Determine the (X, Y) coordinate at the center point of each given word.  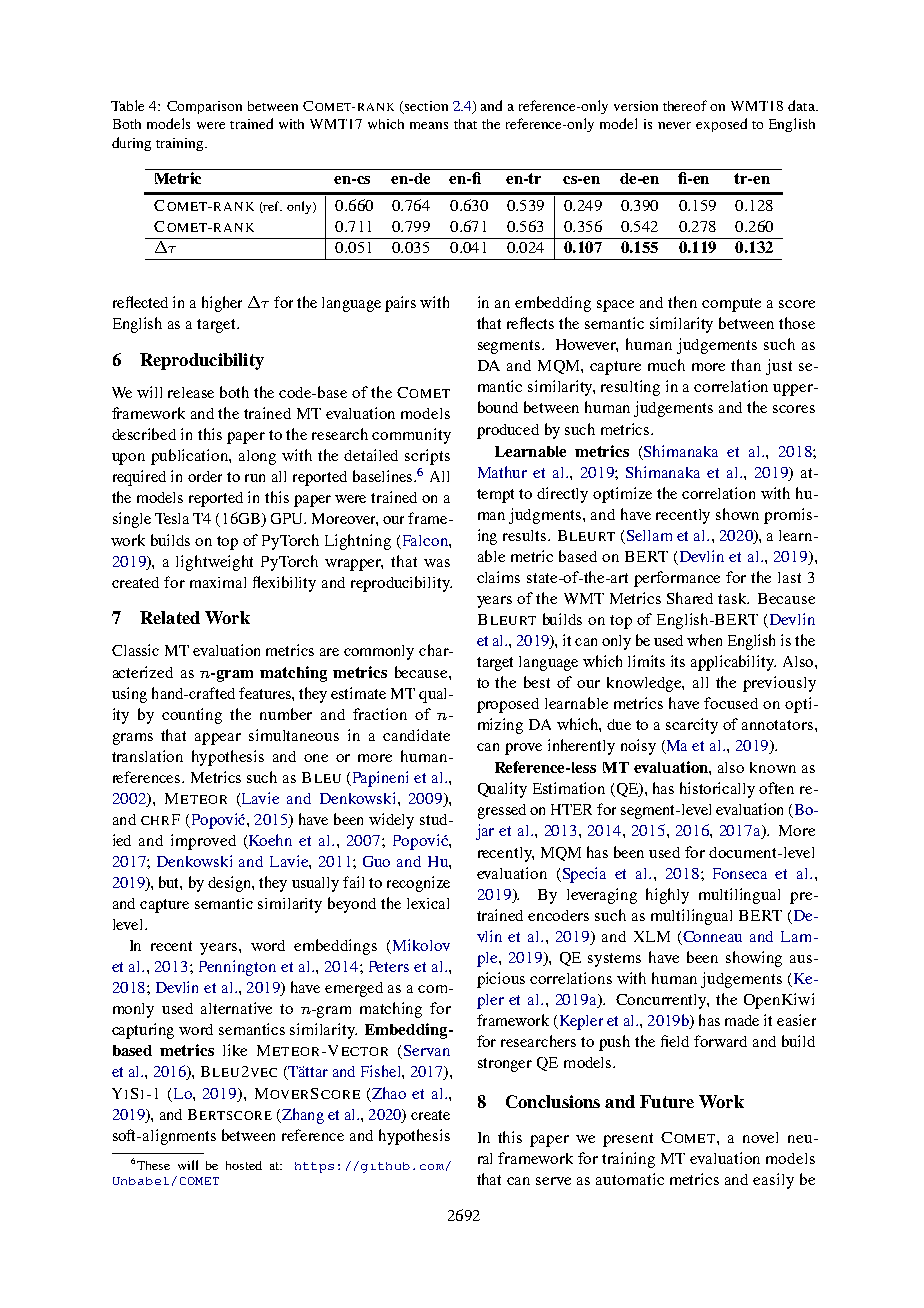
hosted (244, 1165)
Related (170, 617)
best (537, 682)
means (429, 125)
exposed (721, 125)
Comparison (204, 107)
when (704, 640)
